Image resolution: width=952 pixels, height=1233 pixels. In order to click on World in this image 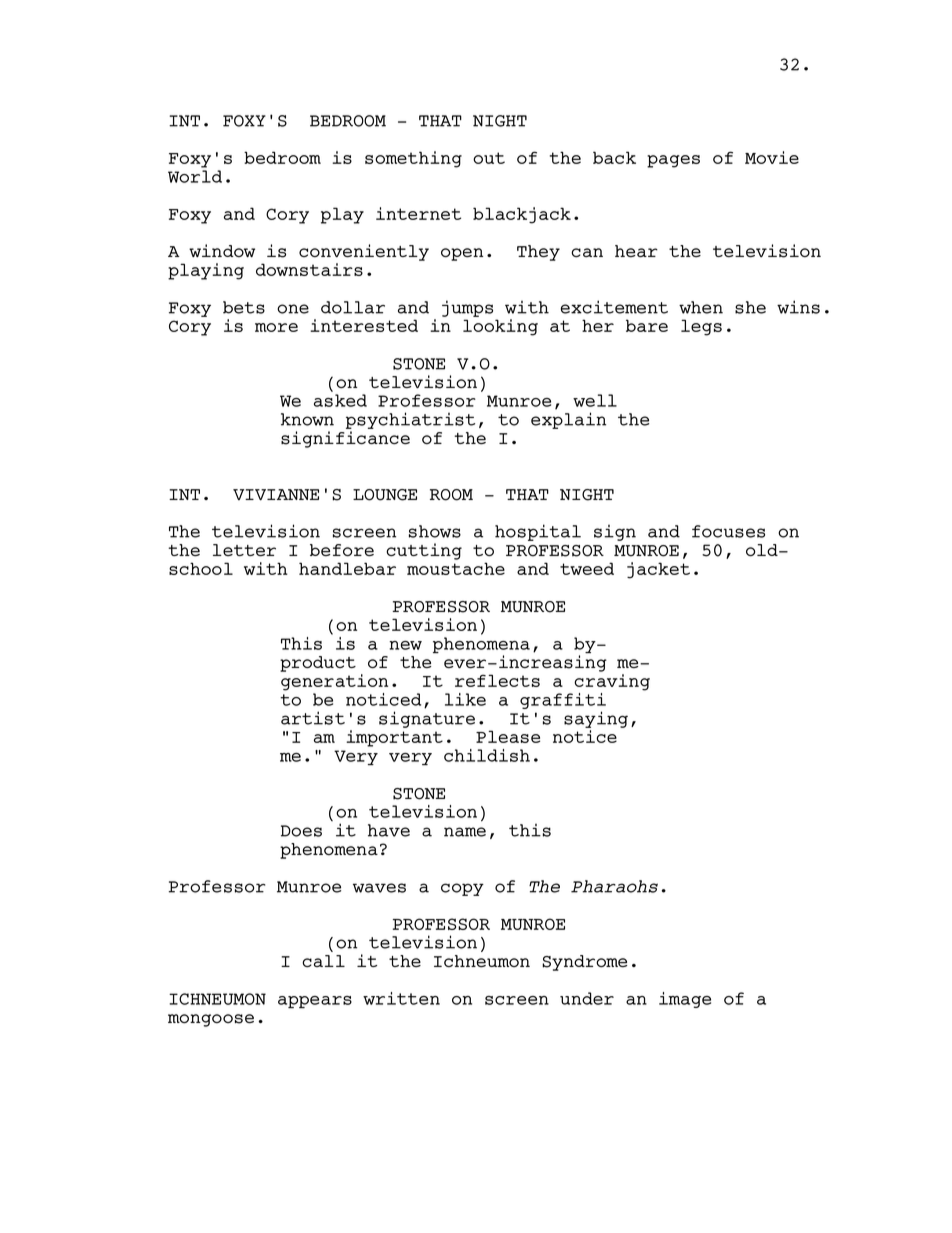, I will do `click(195, 176)`.
